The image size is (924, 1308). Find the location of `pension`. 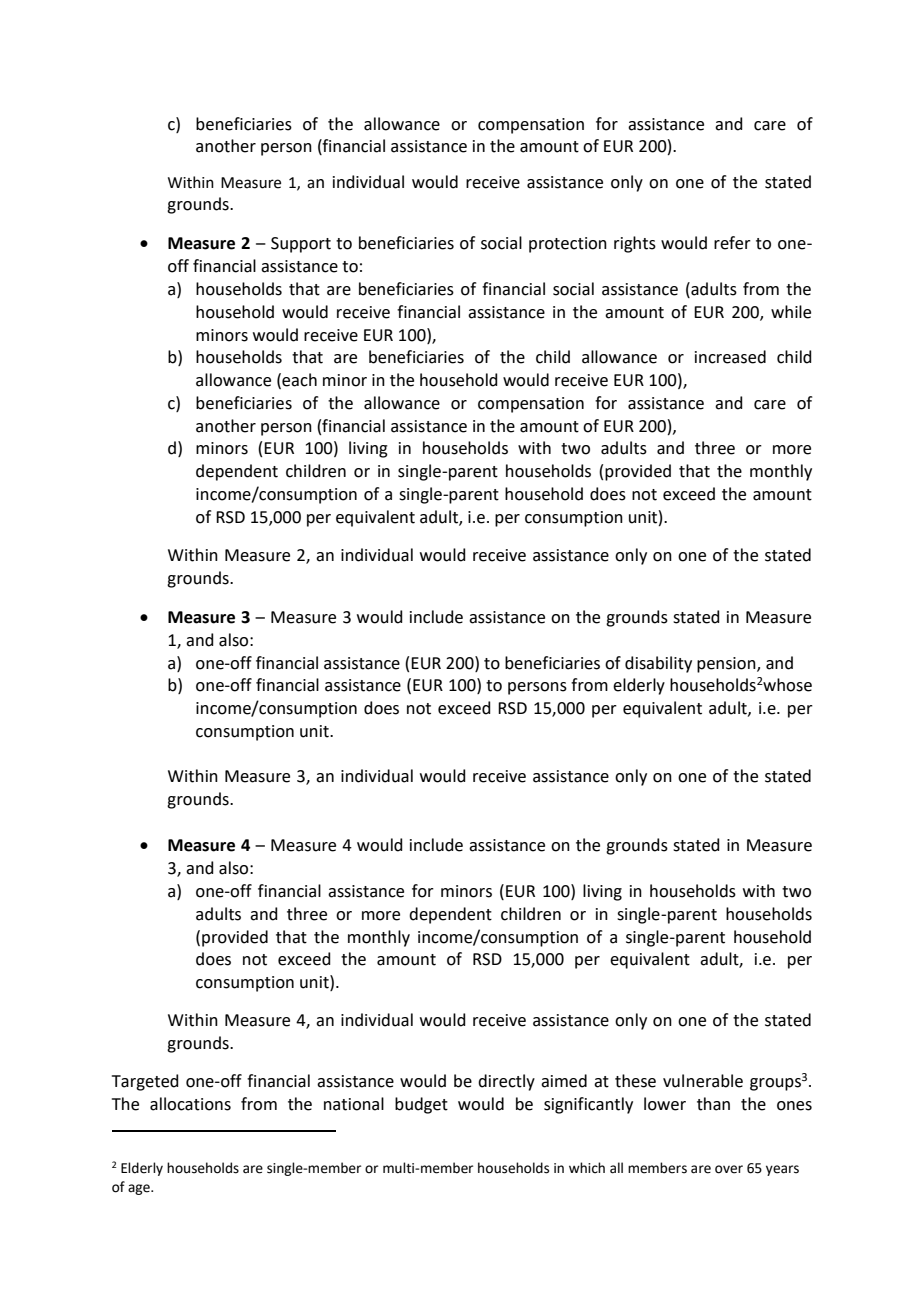

pension is located at coordinates (727, 665).
